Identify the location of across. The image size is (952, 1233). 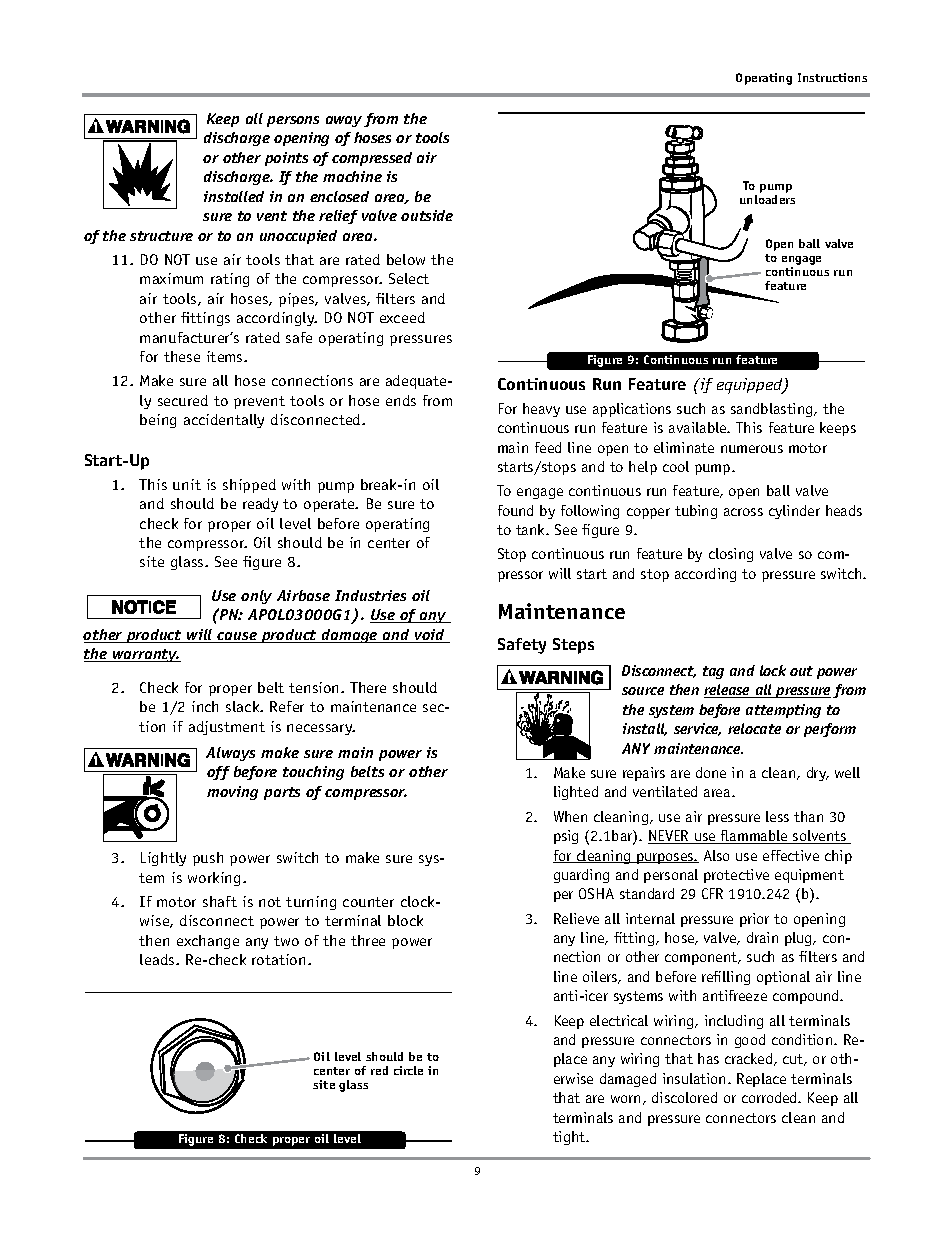
(743, 512).
